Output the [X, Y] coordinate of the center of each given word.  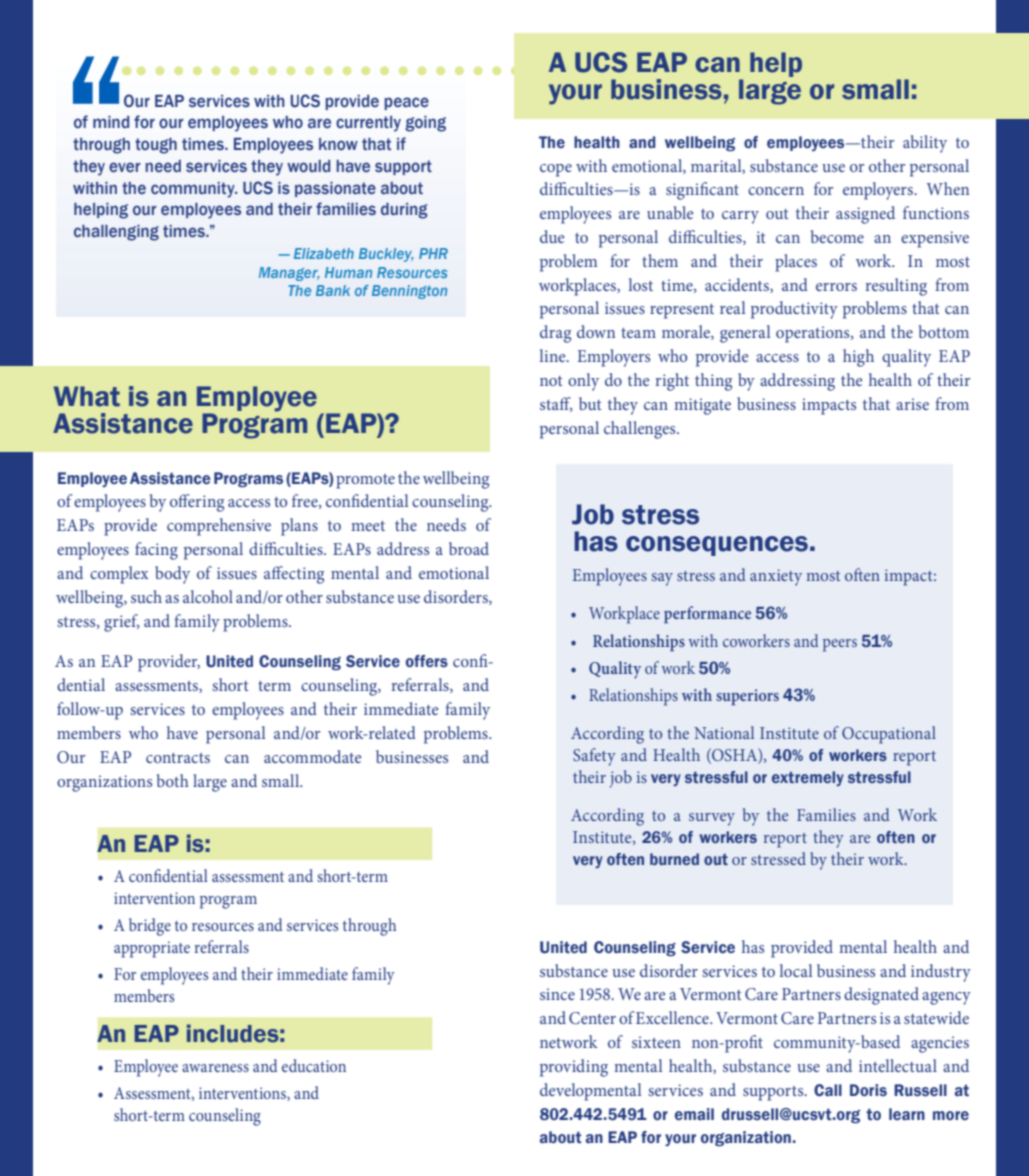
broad [469, 548]
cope [556, 170]
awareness [215, 1068]
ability [925, 144]
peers [840, 645]
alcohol [208, 596]
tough [156, 146]
